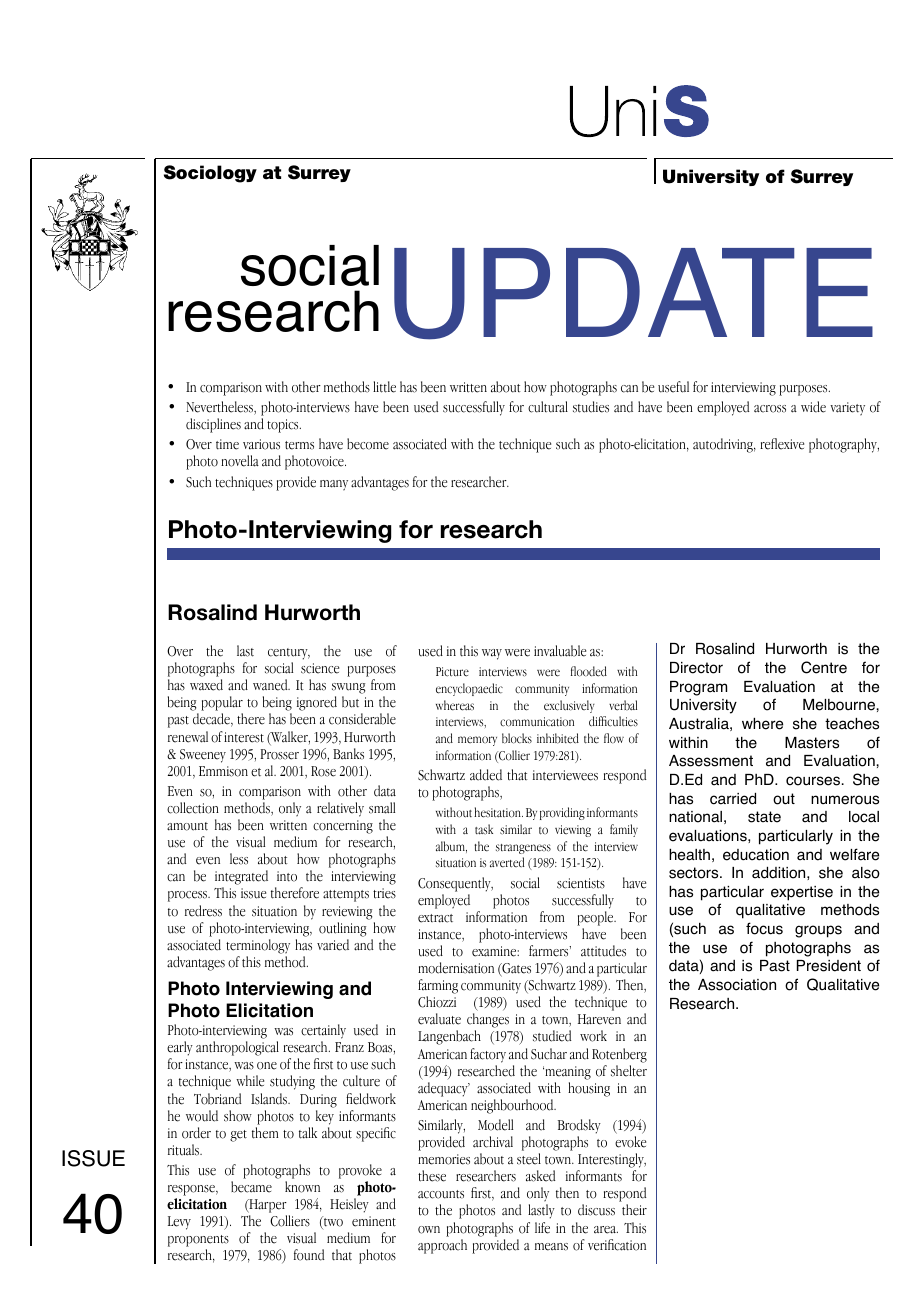 The width and height of the screenshot is (924, 1308). Describe the element at coordinates (271, 685) in the screenshot. I see `waned` at that location.
